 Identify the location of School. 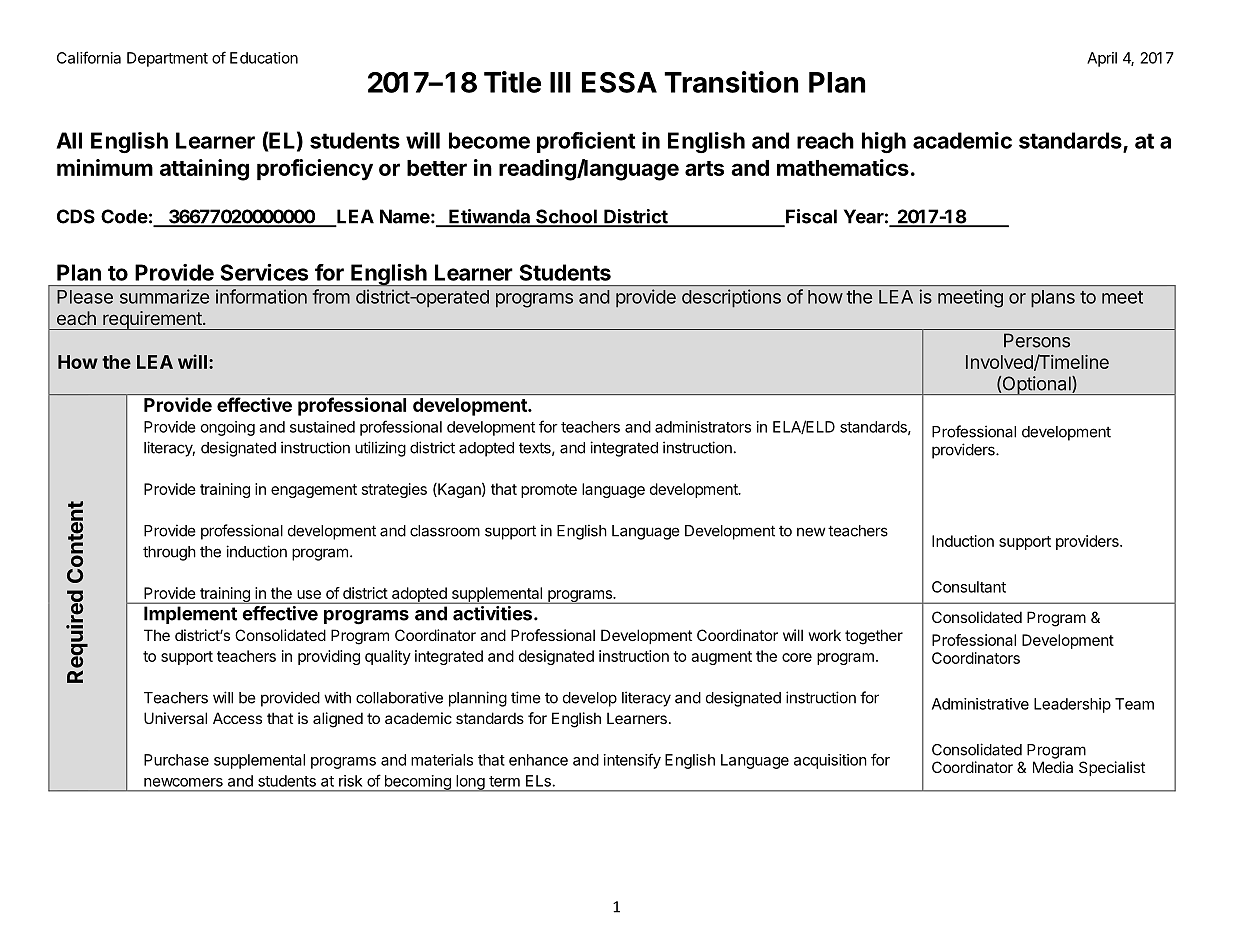
(566, 217).
